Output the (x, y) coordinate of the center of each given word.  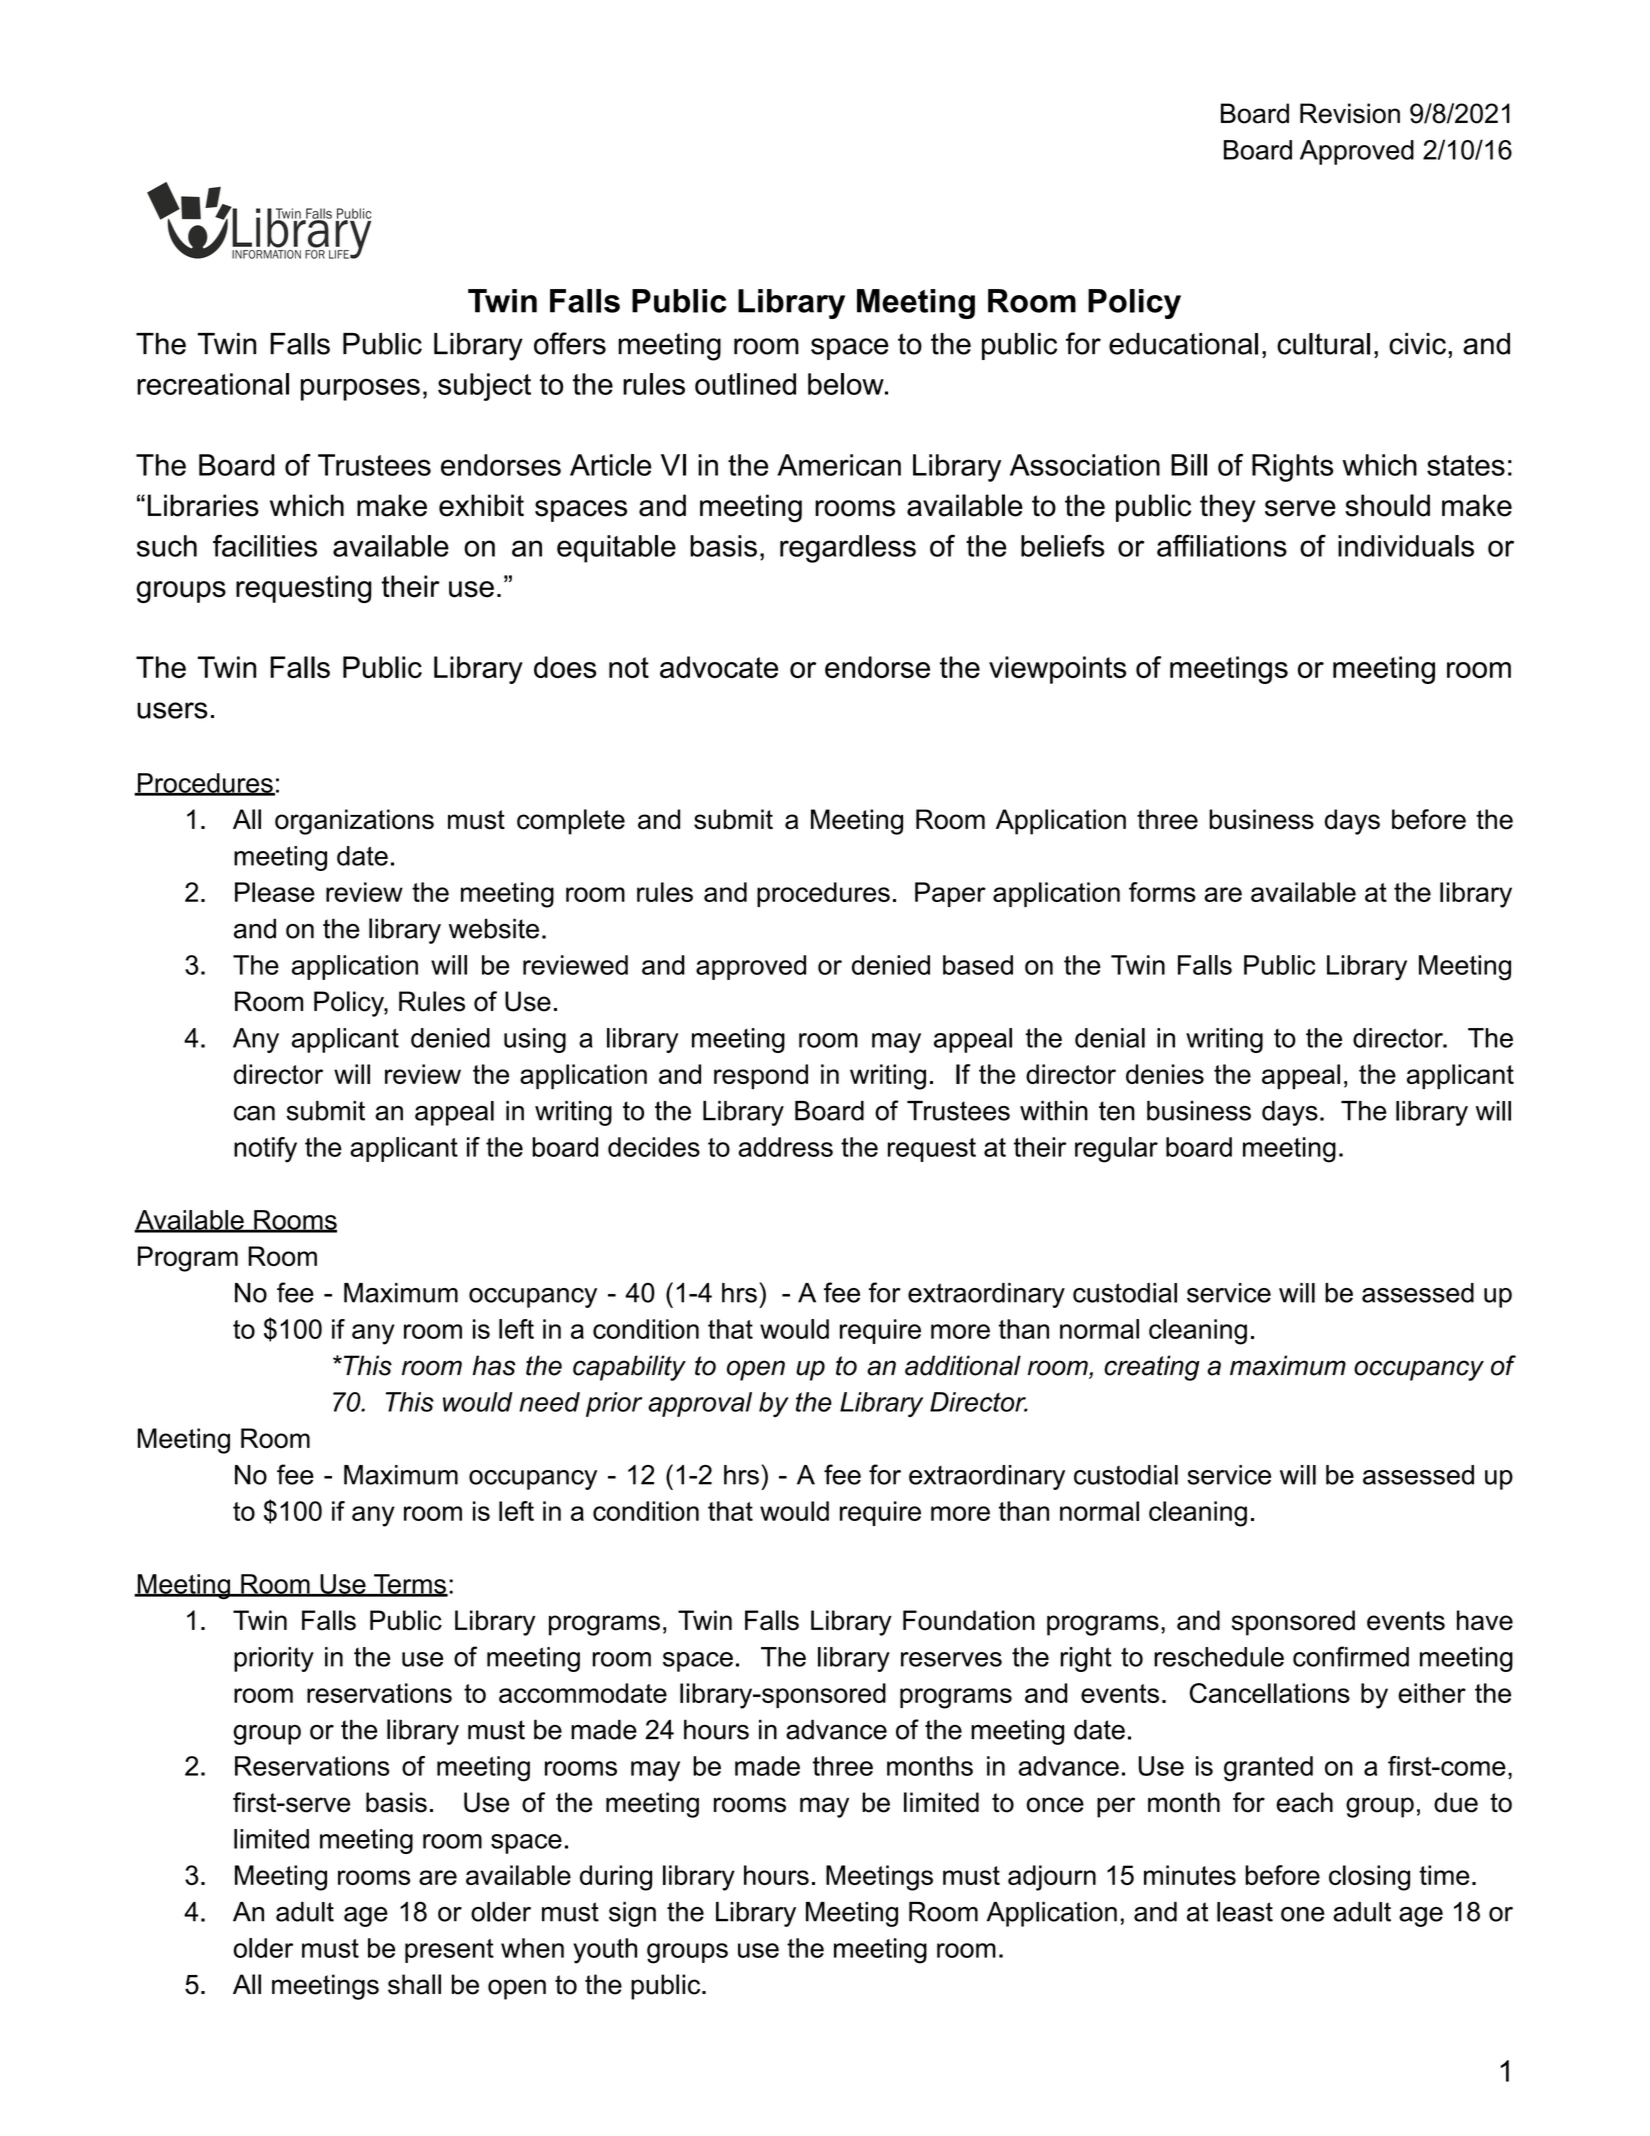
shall (414, 1984)
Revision (1350, 113)
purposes (360, 390)
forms (1162, 892)
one (1303, 1914)
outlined (745, 384)
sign (632, 1914)
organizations (354, 822)
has (494, 1365)
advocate (719, 667)
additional (963, 1365)
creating (1152, 1368)
